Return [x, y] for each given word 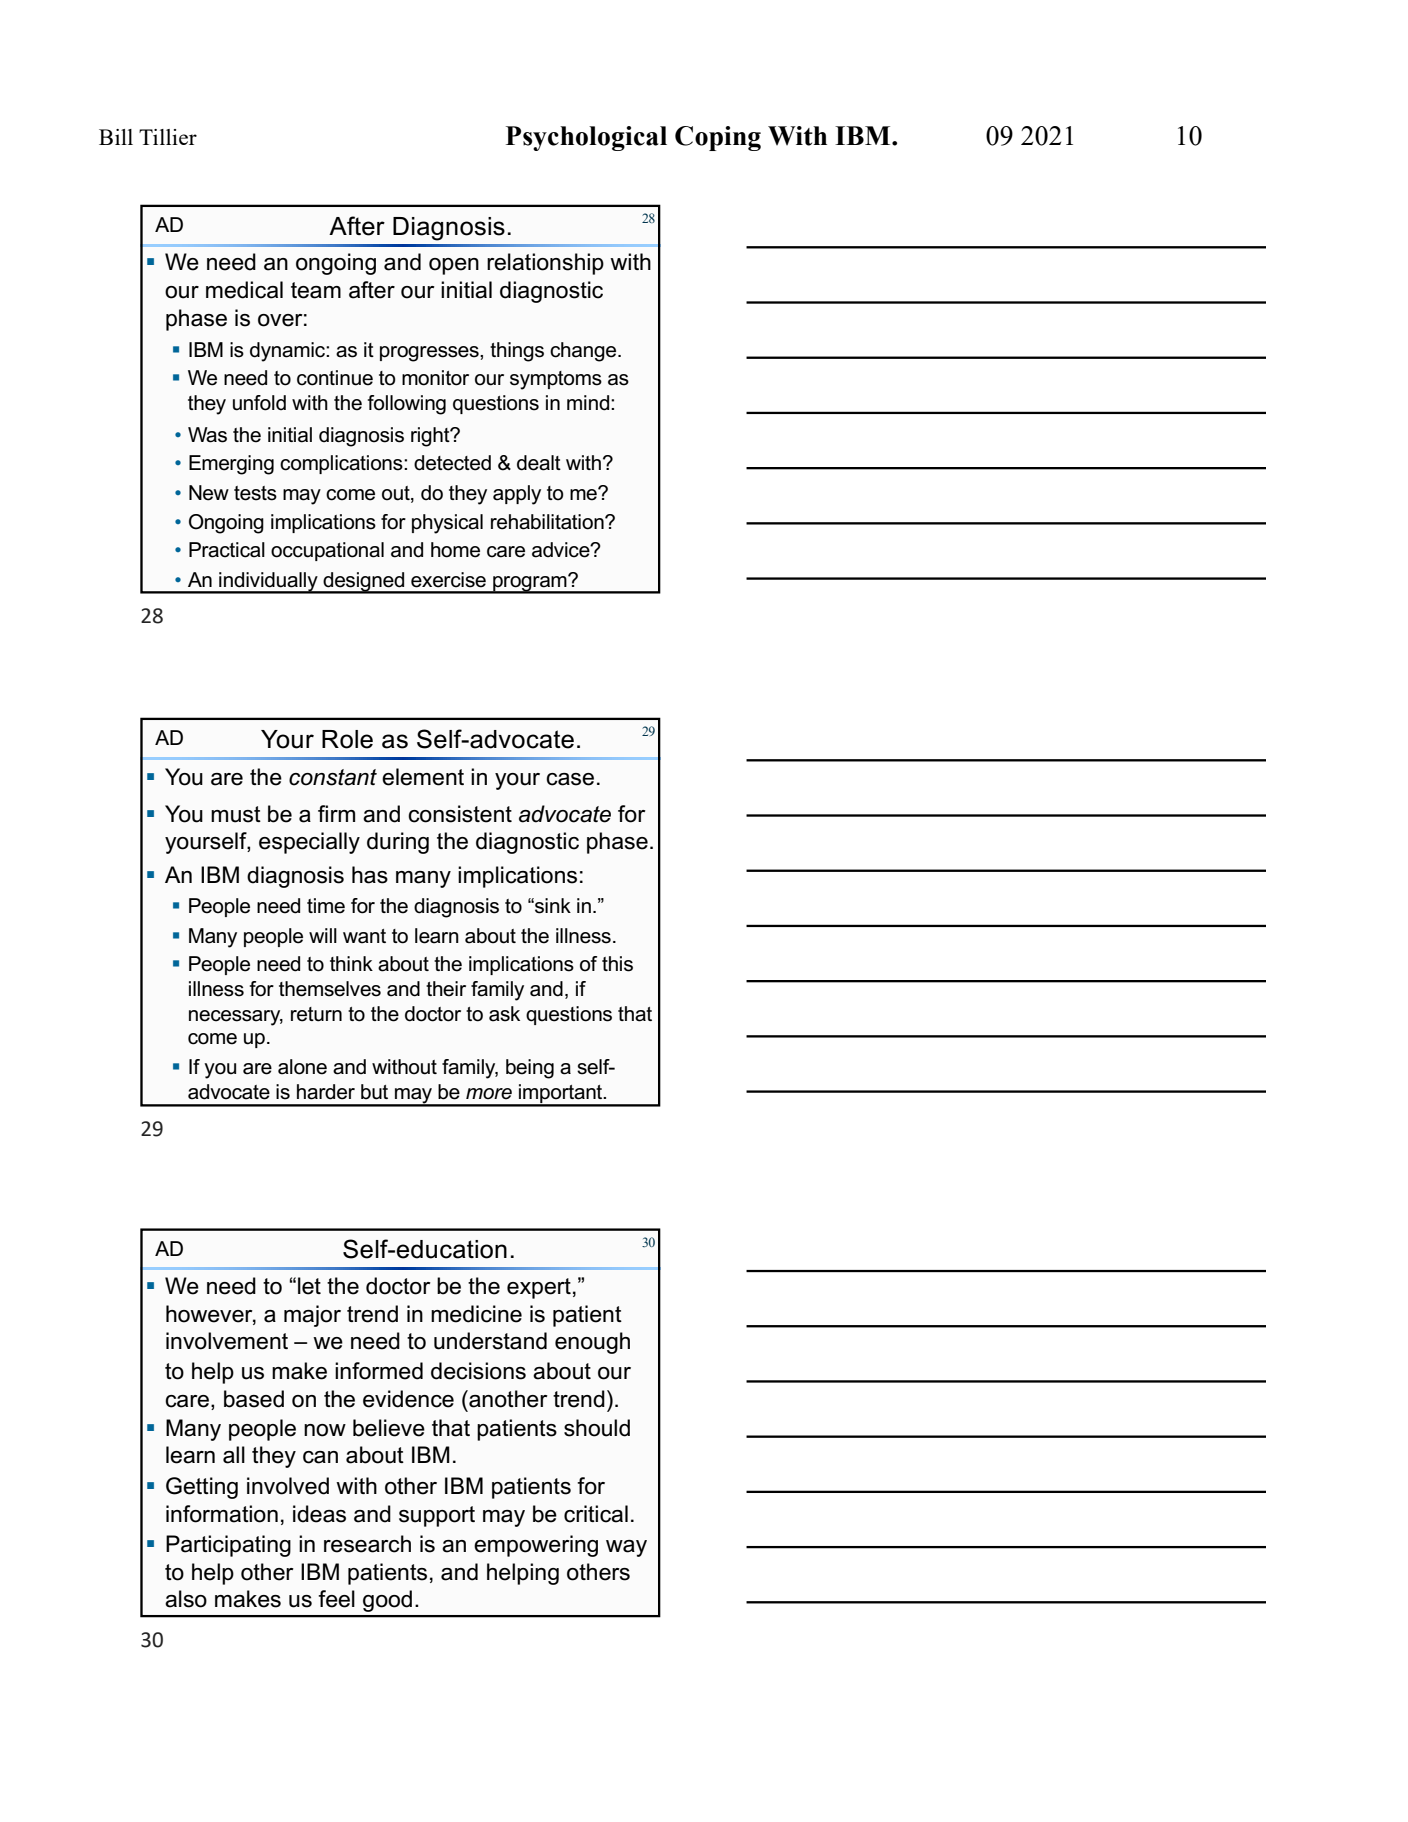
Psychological [586, 138]
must [236, 814]
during [398, 843]
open [454, 266]
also [186, 1599]
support [437, 1516]
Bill [116, 137]
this [617, 964]
